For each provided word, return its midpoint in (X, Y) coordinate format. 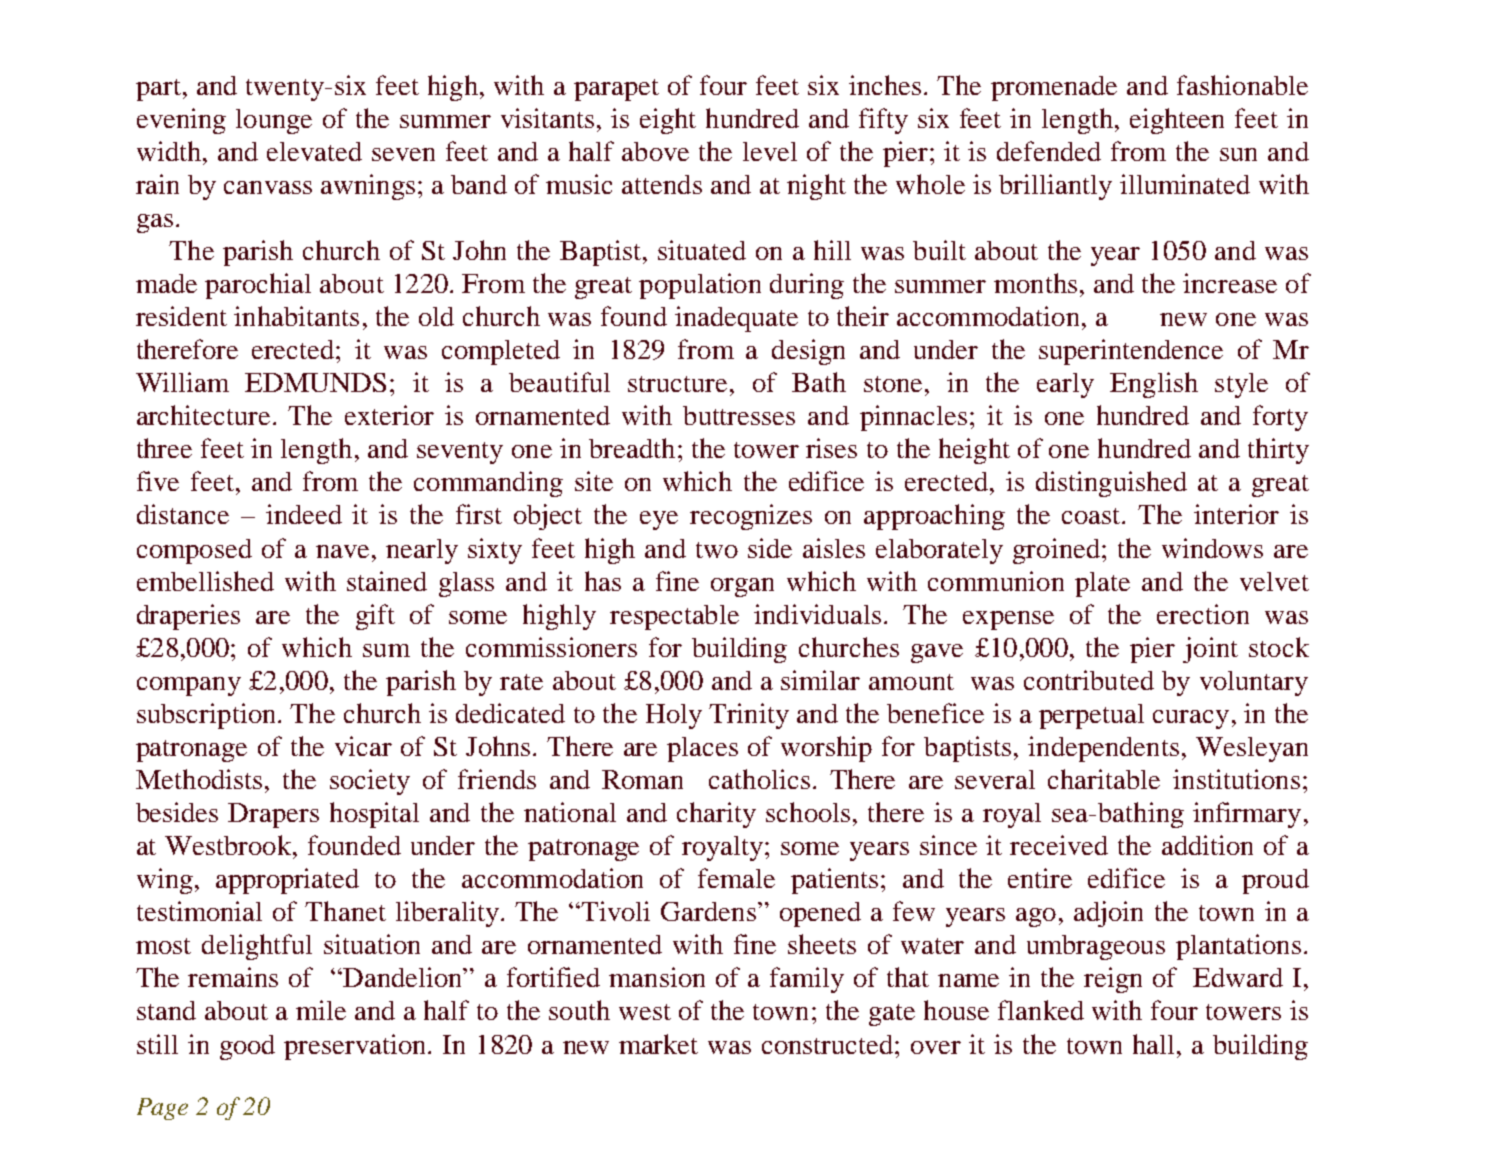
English (1154, 385)
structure (677, 384)
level (770, 151)
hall (1155, 1044)
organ (742, 587)
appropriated (287, 881)
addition (1207, 845)
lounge (274, 121)
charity (716, 815)
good (247, 1047)
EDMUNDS (315, 382)
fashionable (1242, 85)
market (658, 1044)
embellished (205, 581)
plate (1102, 584)
